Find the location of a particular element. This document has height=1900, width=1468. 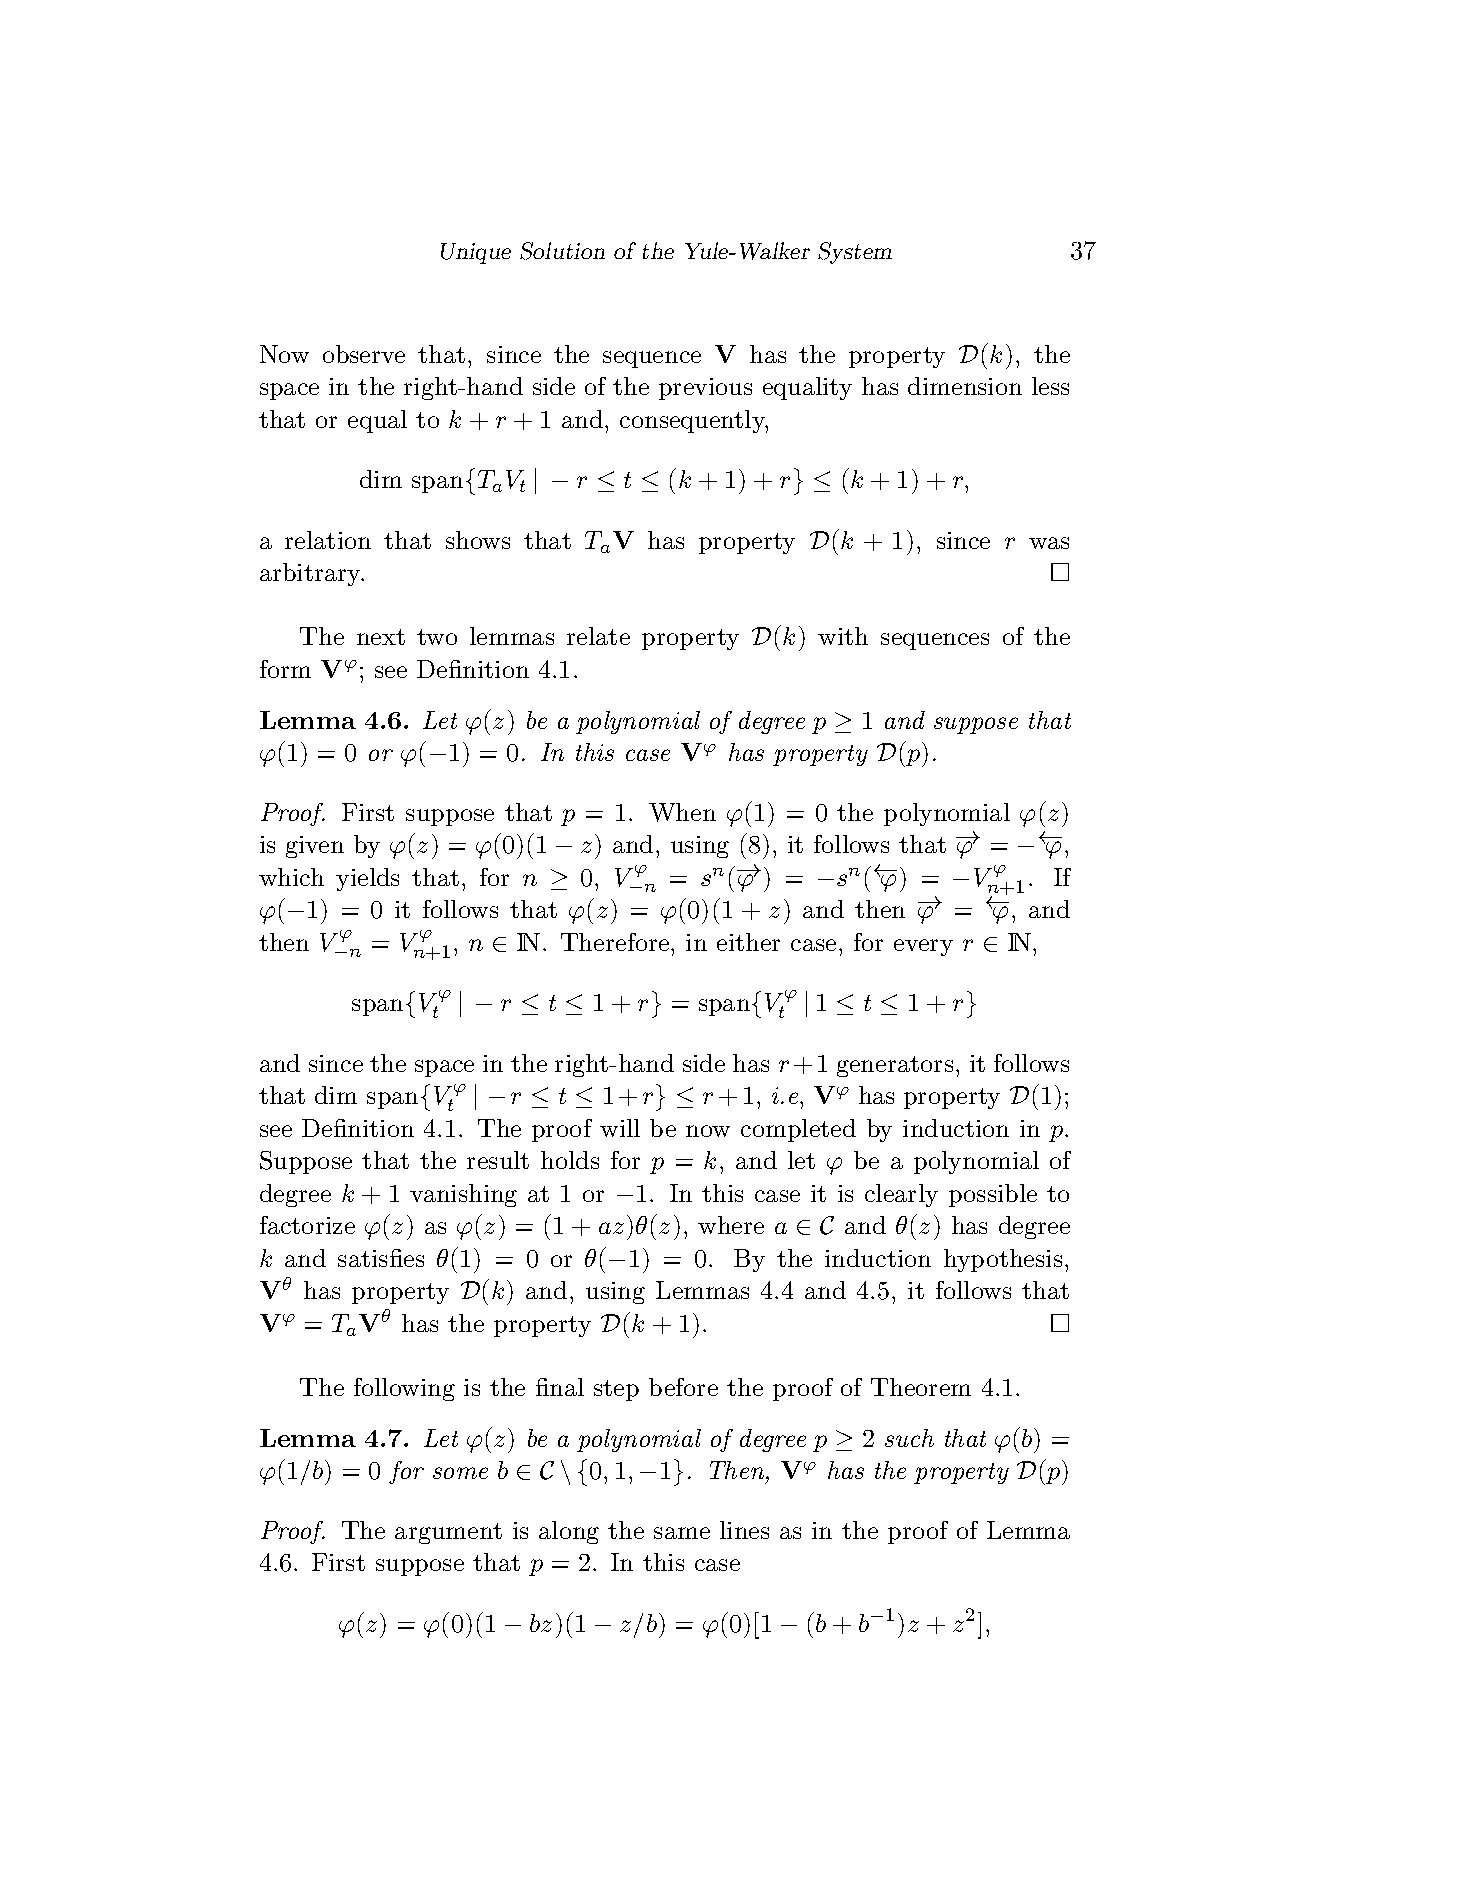

Solution is located at coordinates (562, 251).
